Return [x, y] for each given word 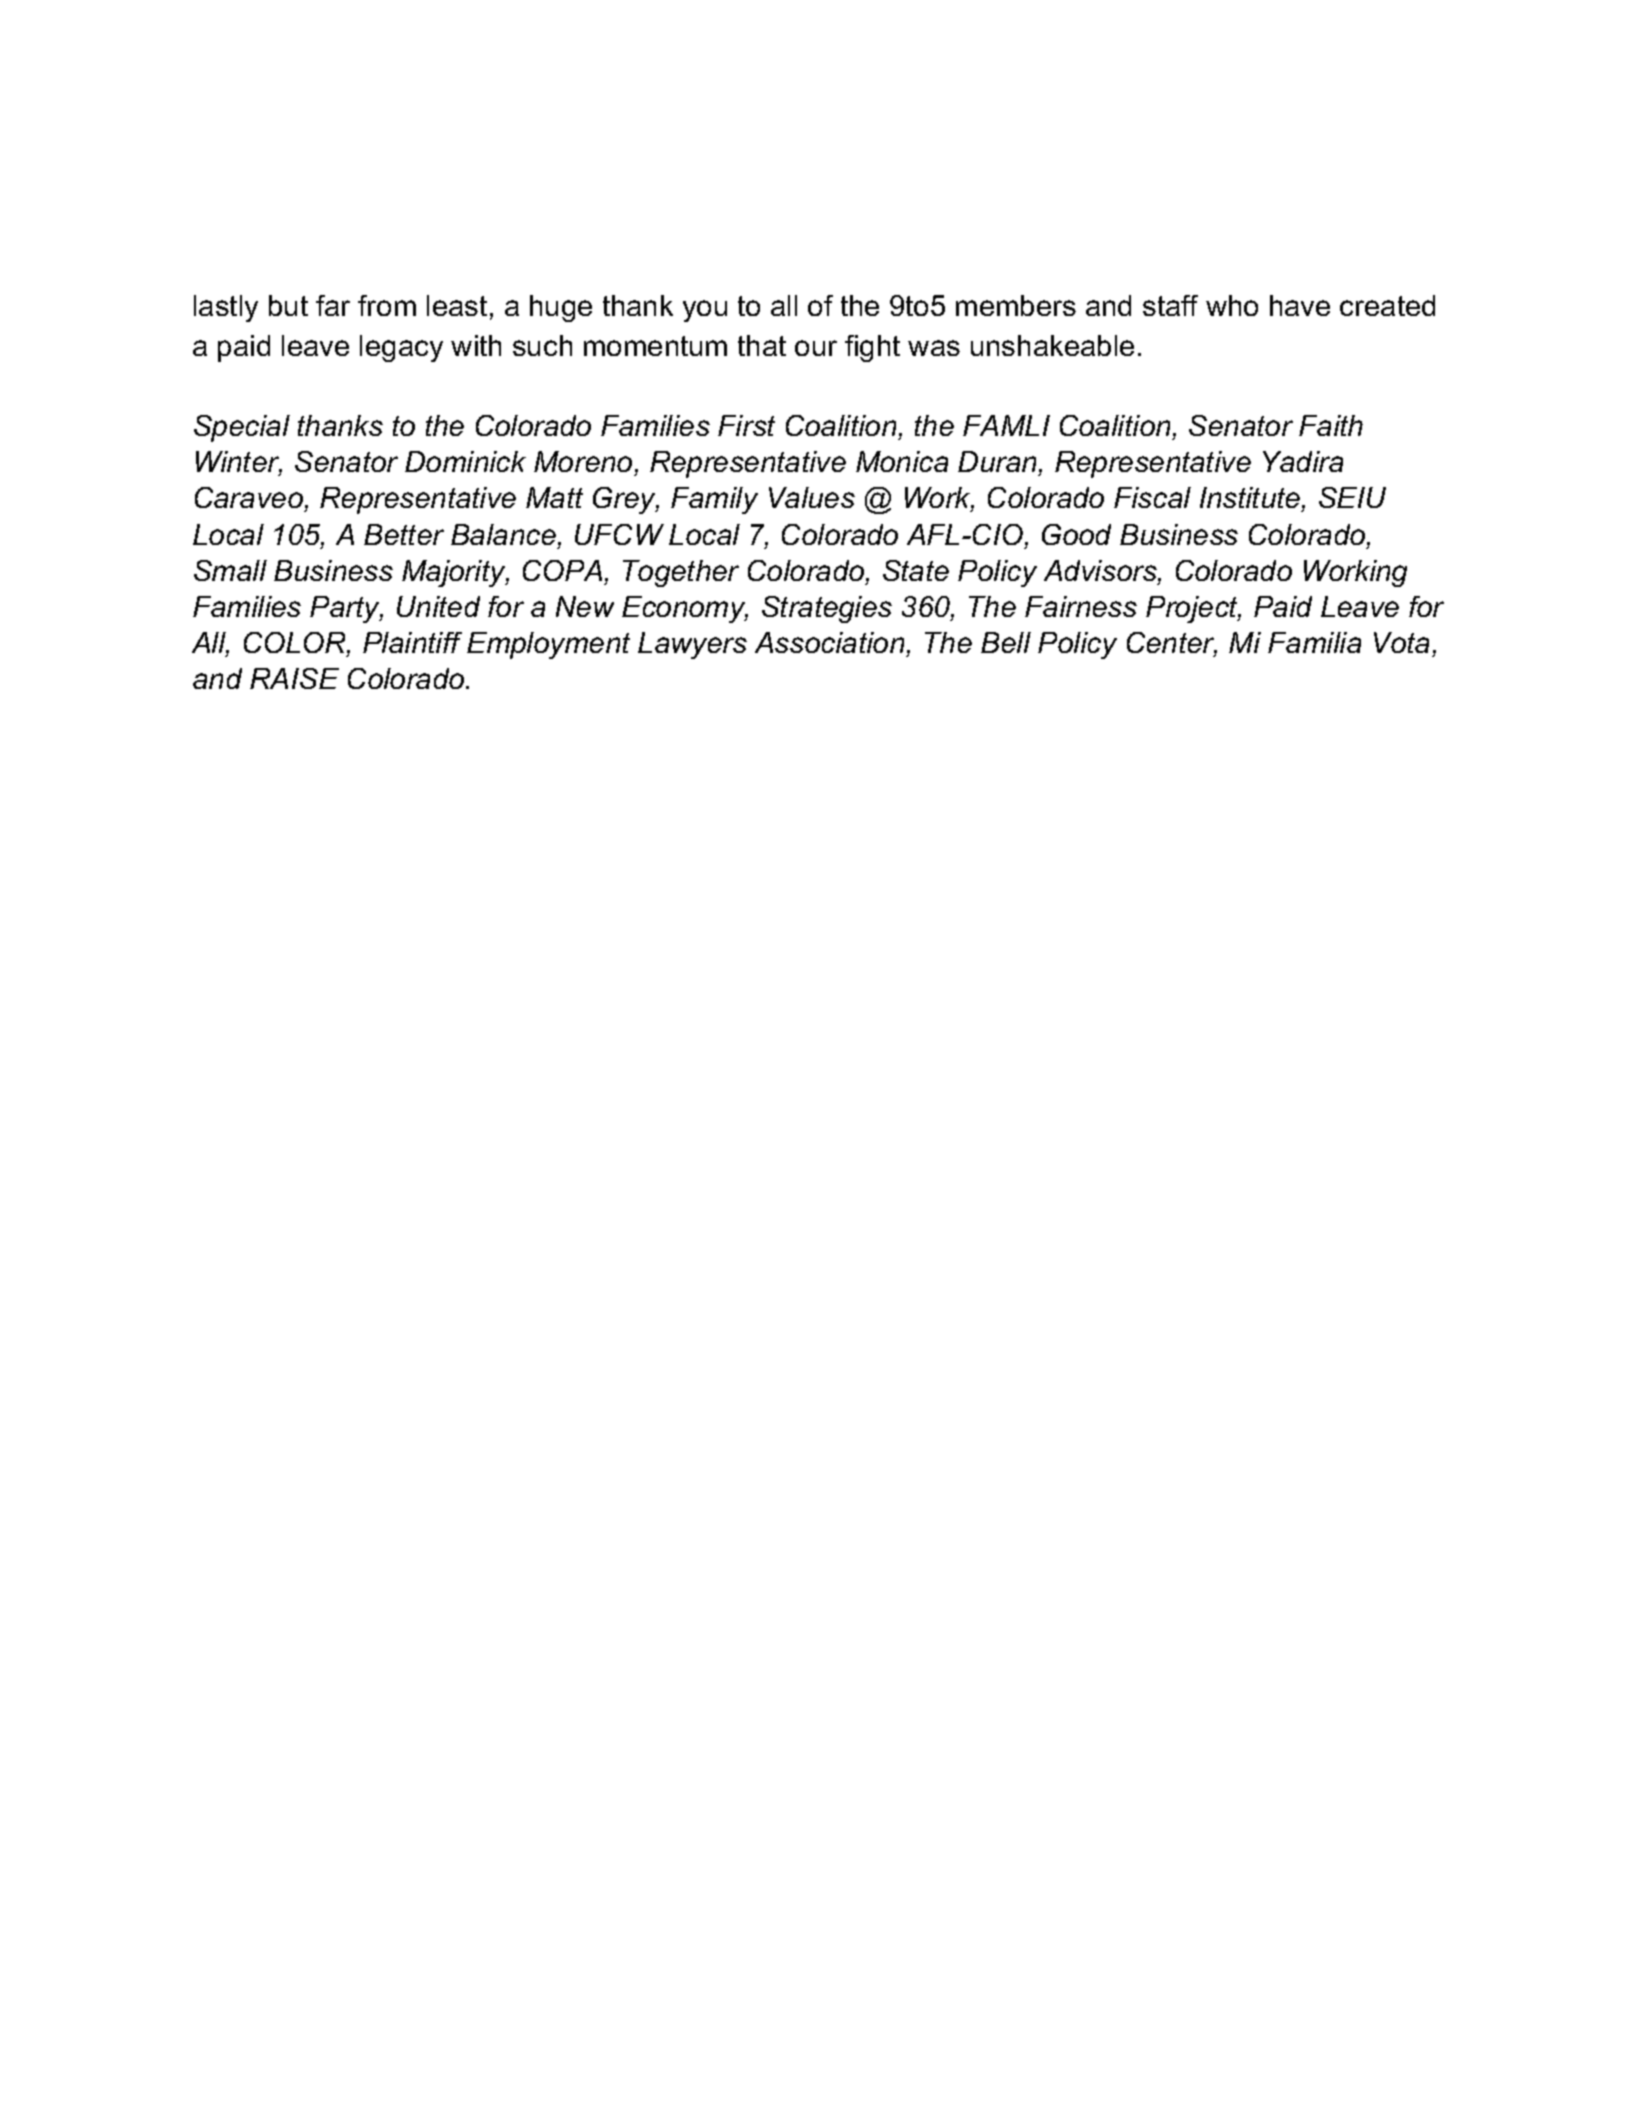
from [387, 305]
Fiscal [1152, 497]
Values [812, 497]
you [705, 311]
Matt [554, 497]
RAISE [294, 678]
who [1232, 305]
